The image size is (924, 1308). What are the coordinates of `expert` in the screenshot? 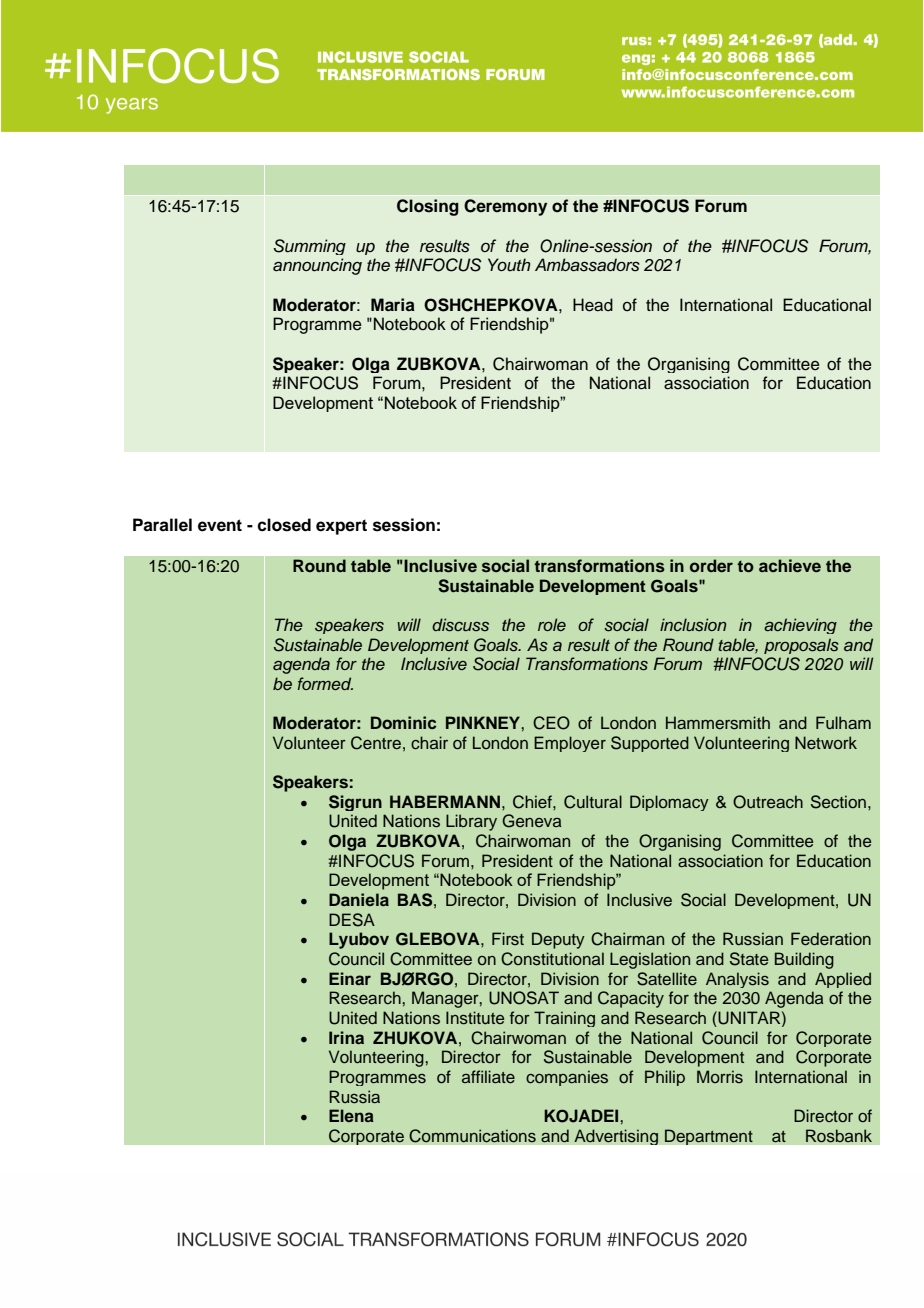 It's located at (341, 527).
